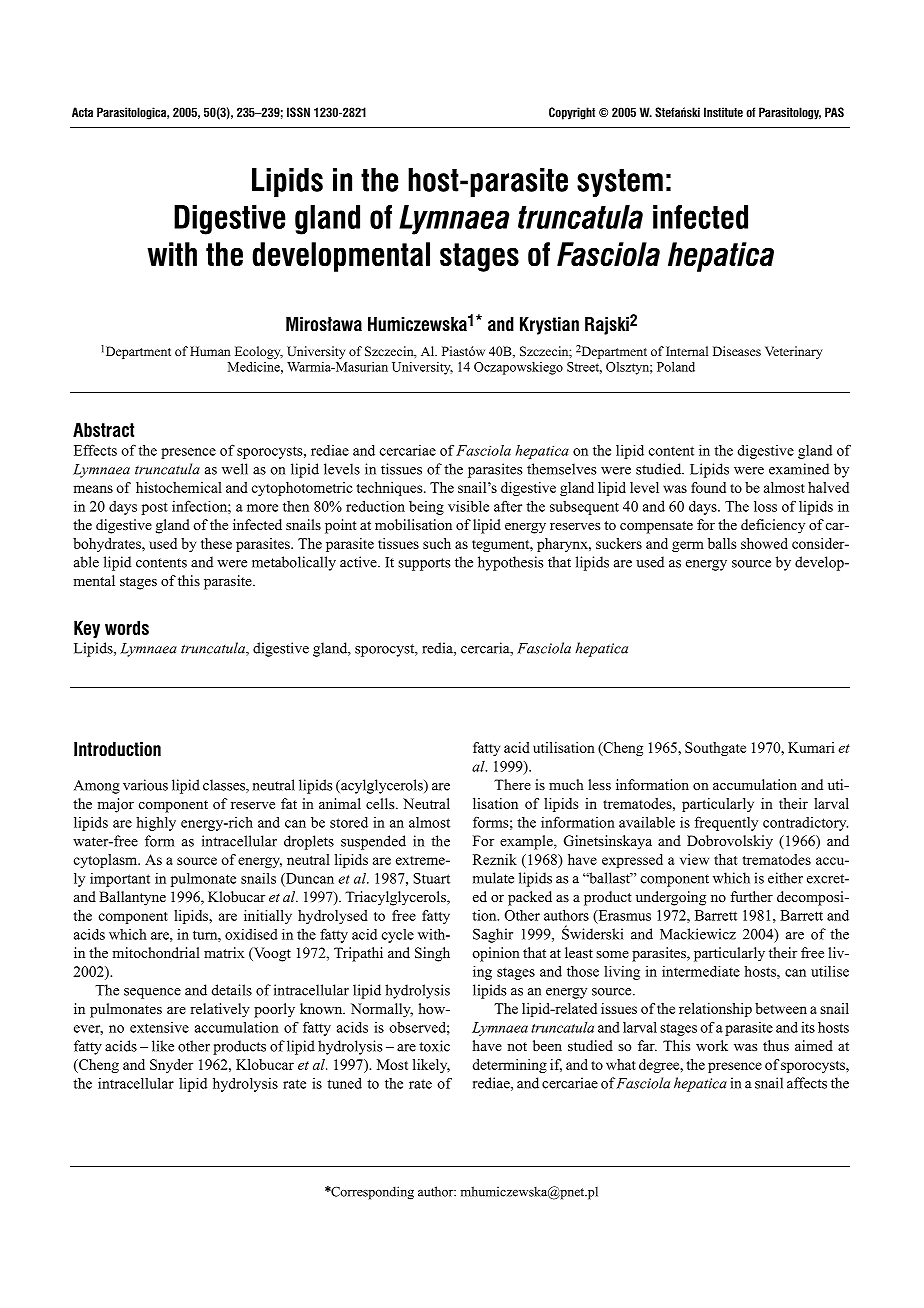 The width and height of the screenshot is (924, 1308). What do you see at coordinates (259, 352) in the screenshot?
I see `Ecology` at bounding box center [259, 352].
